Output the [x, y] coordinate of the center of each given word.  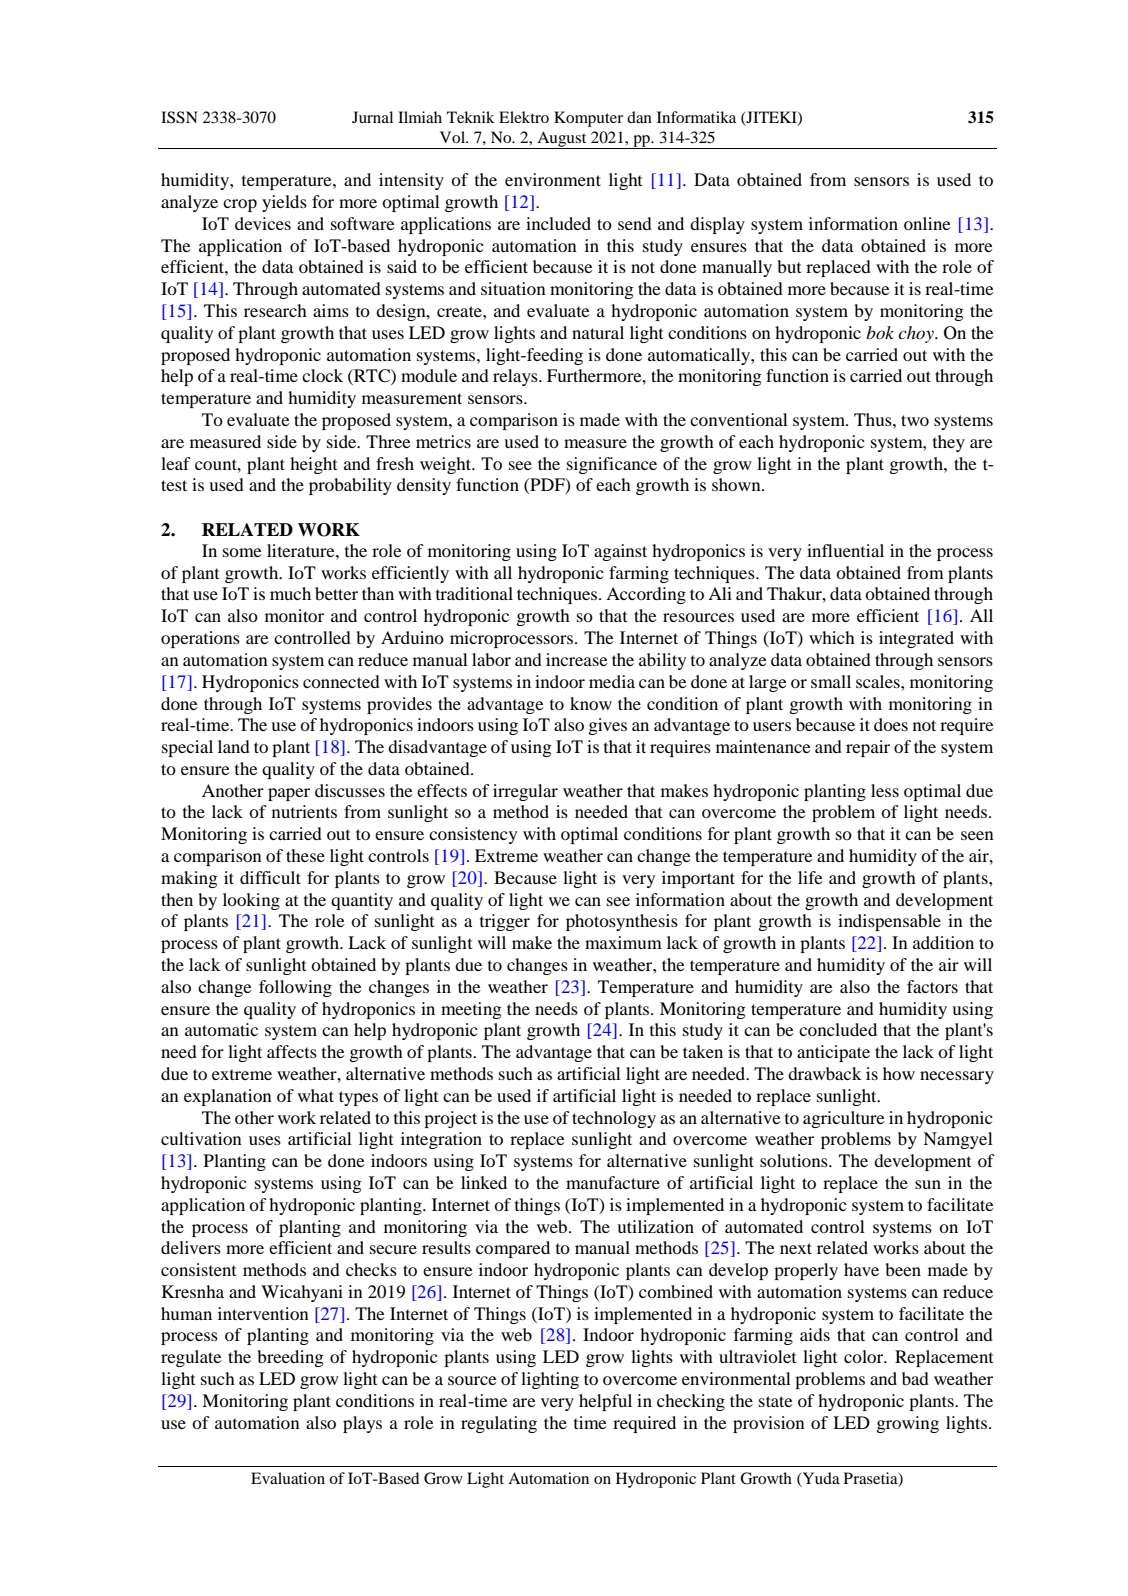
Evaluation [288, 1478]
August [562, 140]
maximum [623, 942]
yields [284, 203]
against [620, 552]
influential [845, 550]
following [295, 988]
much [290, 593]
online [927, 223]
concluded [838, 1029]
